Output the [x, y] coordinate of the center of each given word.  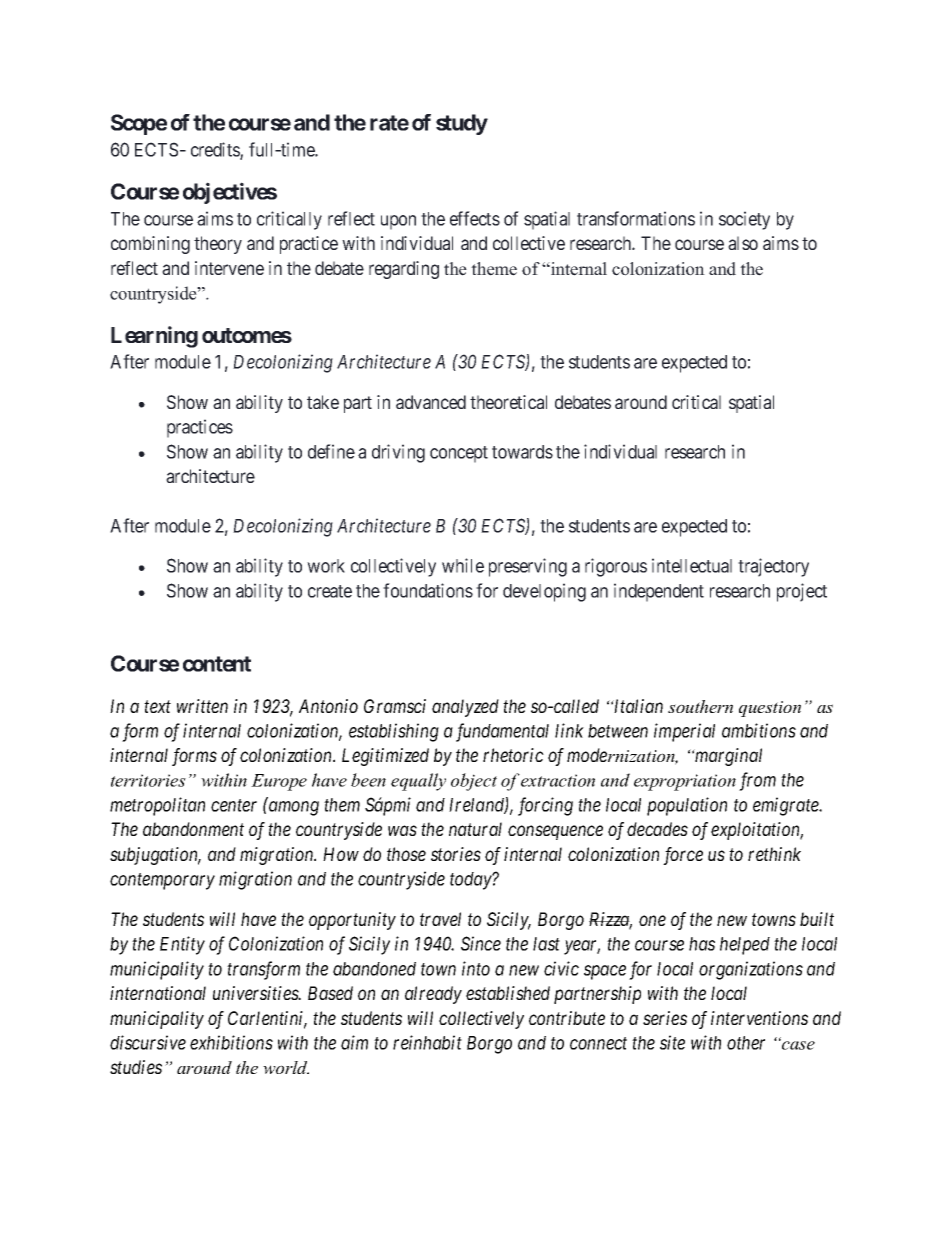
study [462, 124]
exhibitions [231, 1042]
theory [218, 245]
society [744, 220]
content [217, 664]
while [463, 565]
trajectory [773, 567]
